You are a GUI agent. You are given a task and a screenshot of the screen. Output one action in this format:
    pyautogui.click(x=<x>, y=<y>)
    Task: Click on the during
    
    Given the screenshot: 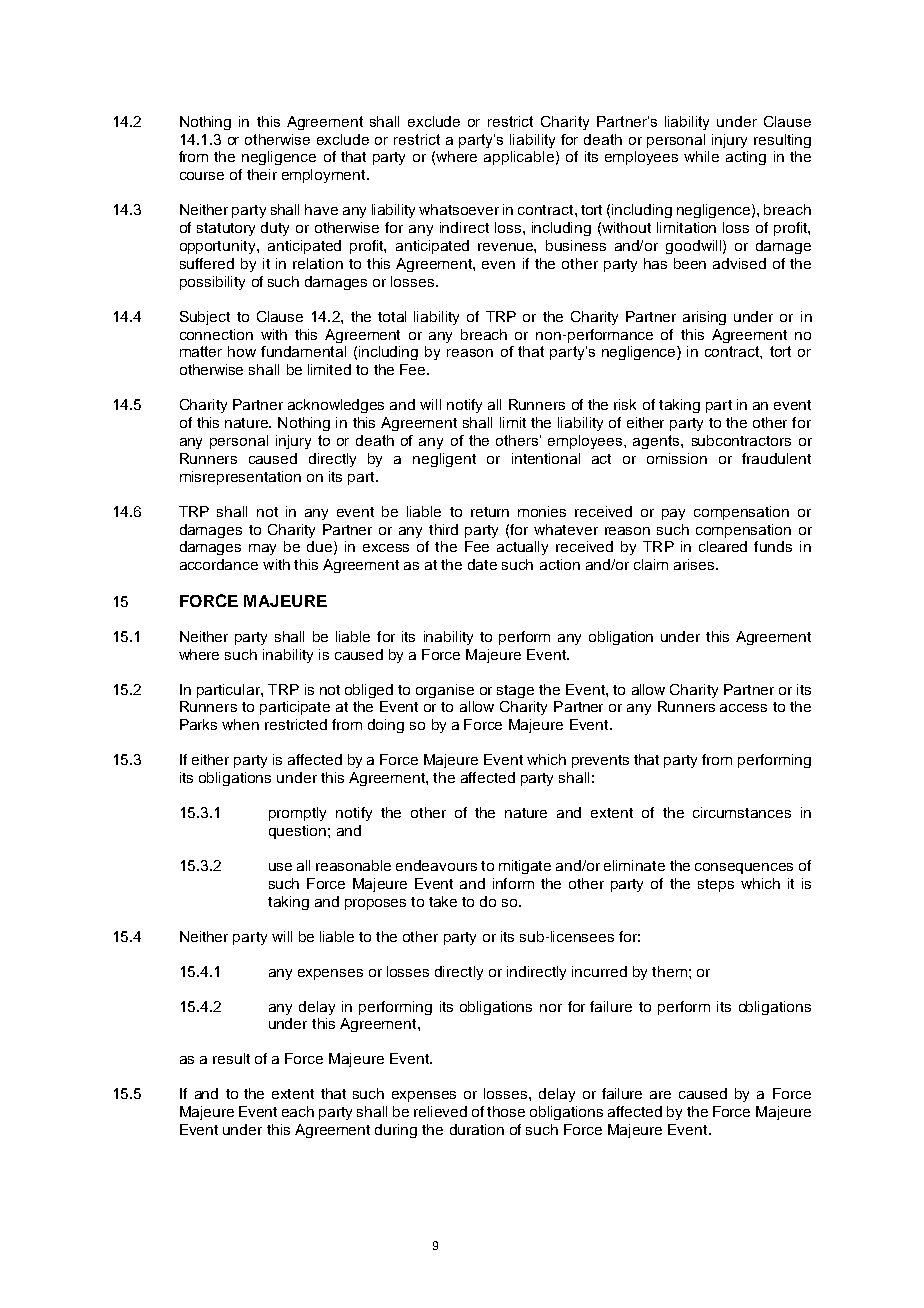 What is the action you would take?
    pyautogui.click(x=396, y=1131)
